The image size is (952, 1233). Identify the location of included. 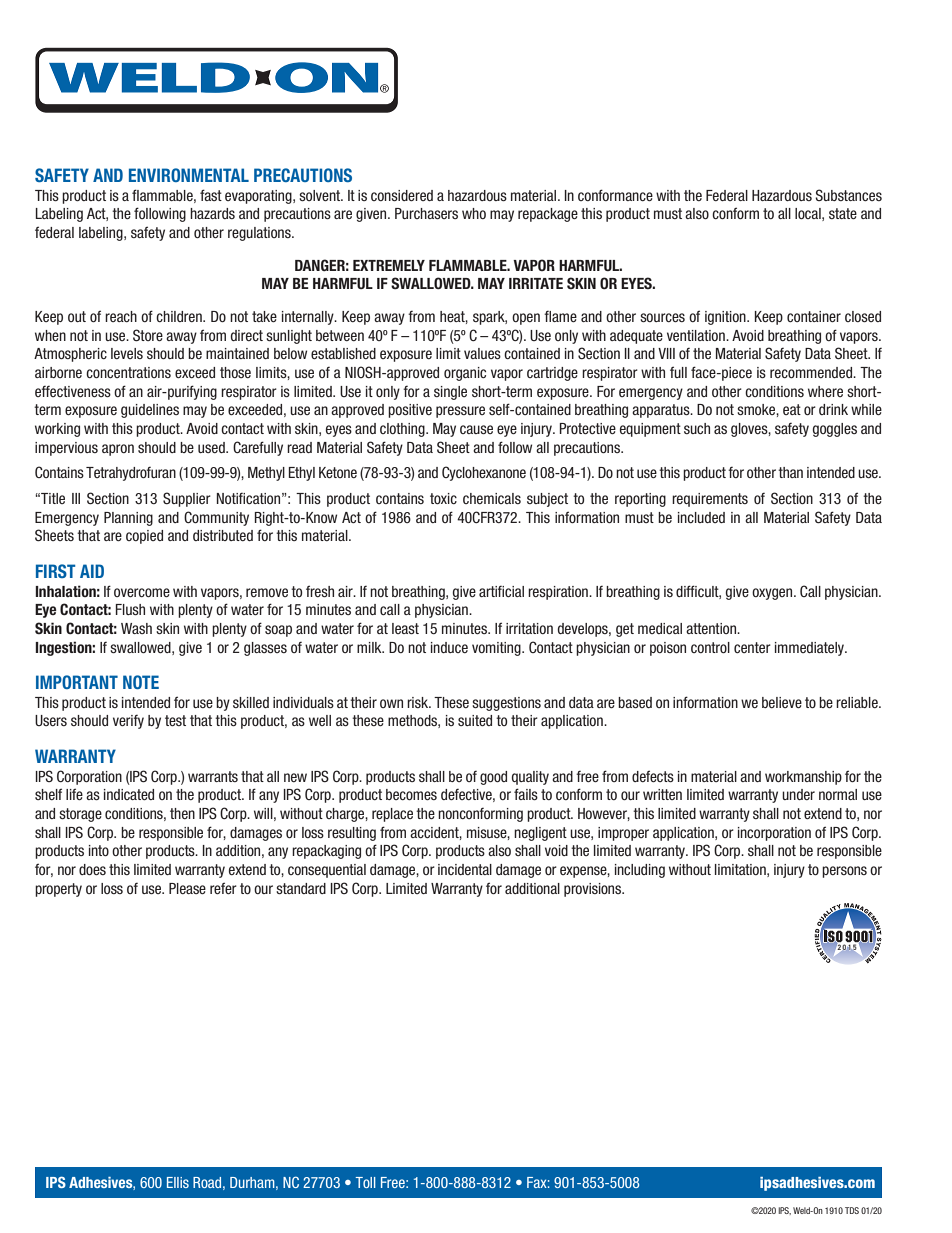
(701, 517).
